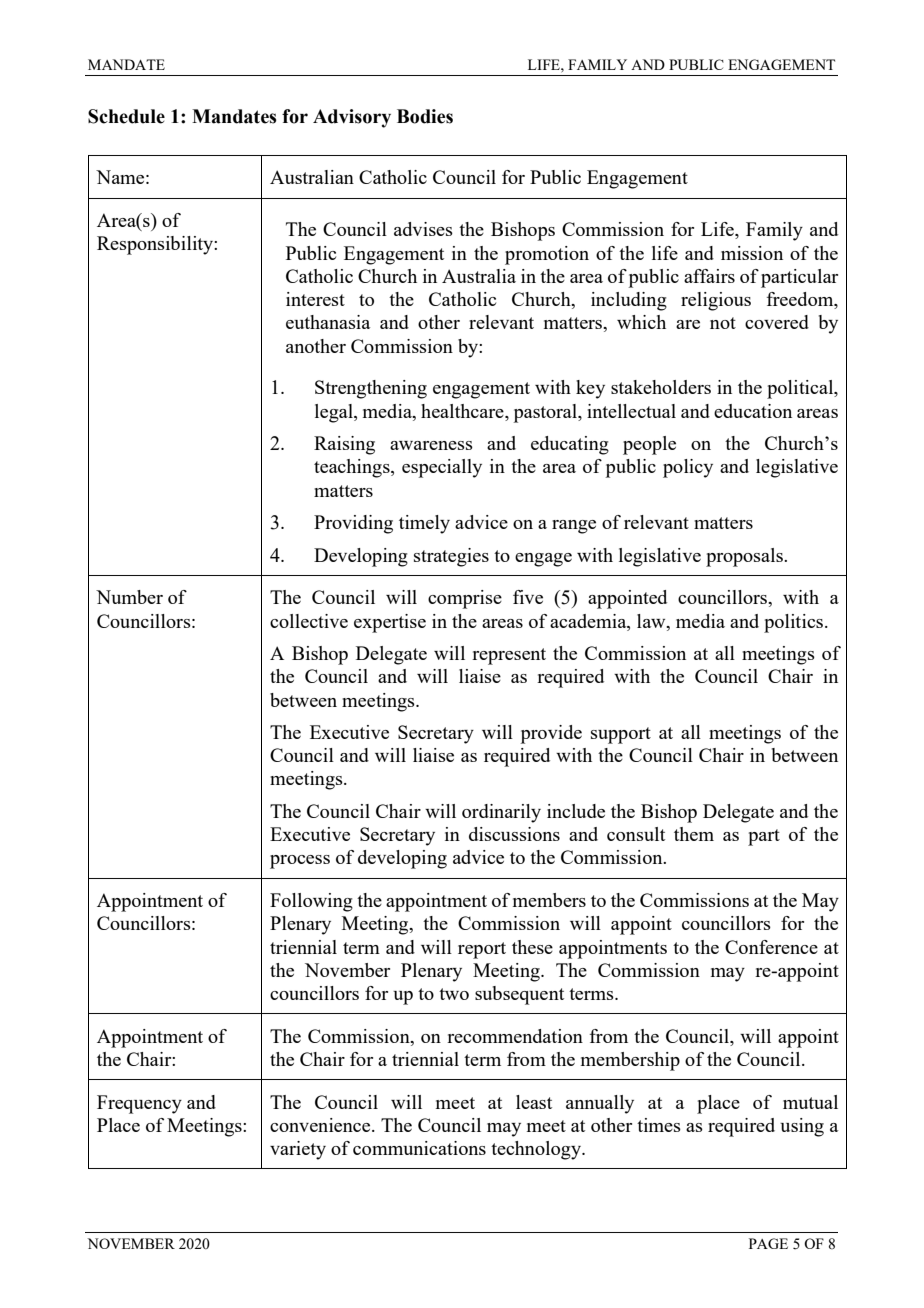  Describe the element at coordinates (753, 411) in the image. I see `education` at that location.
